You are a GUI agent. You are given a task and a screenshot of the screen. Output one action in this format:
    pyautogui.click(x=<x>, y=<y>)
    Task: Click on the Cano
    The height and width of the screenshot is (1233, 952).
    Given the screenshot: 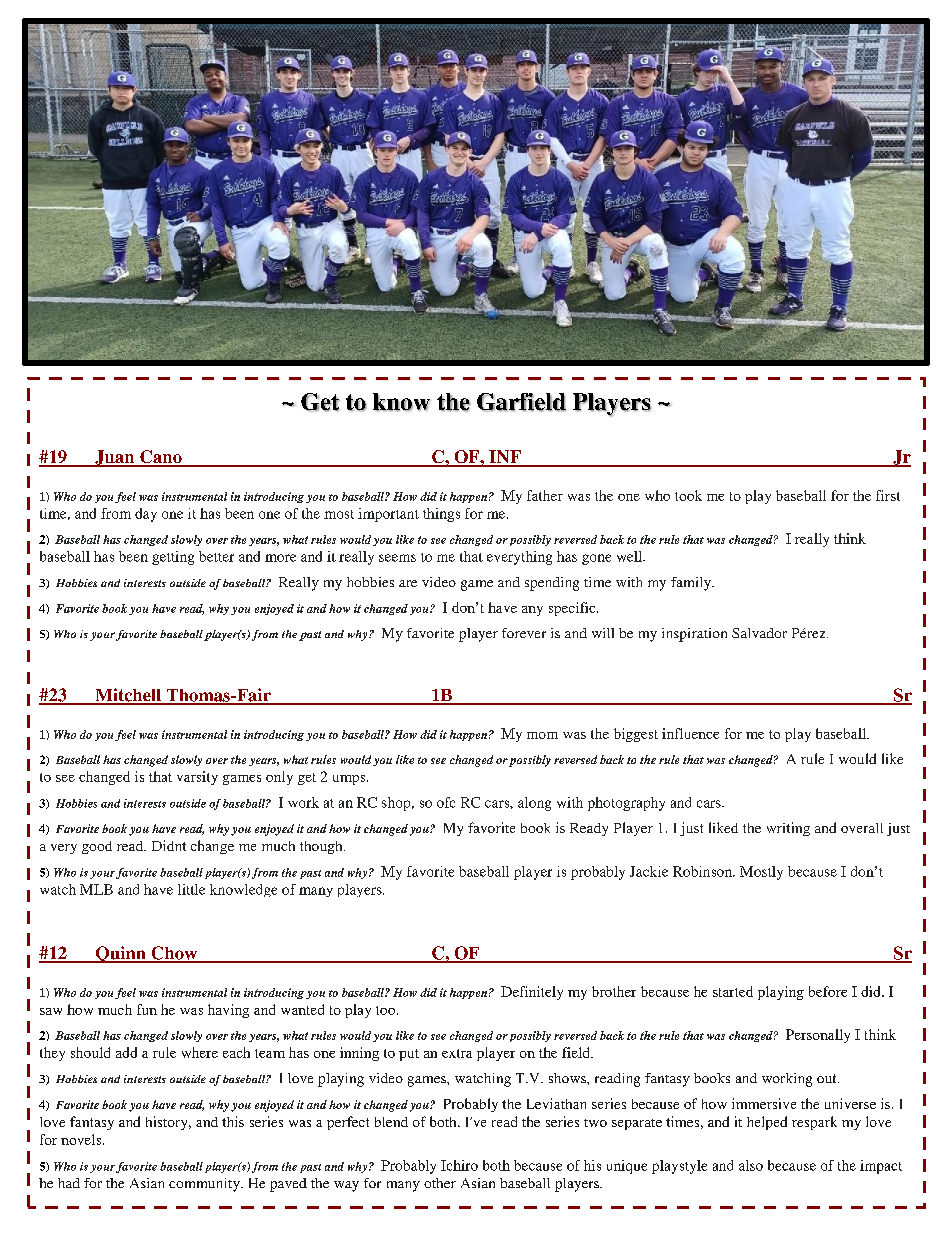 What is the action you would take?
    pyautogui.click(x=161, y=458)
